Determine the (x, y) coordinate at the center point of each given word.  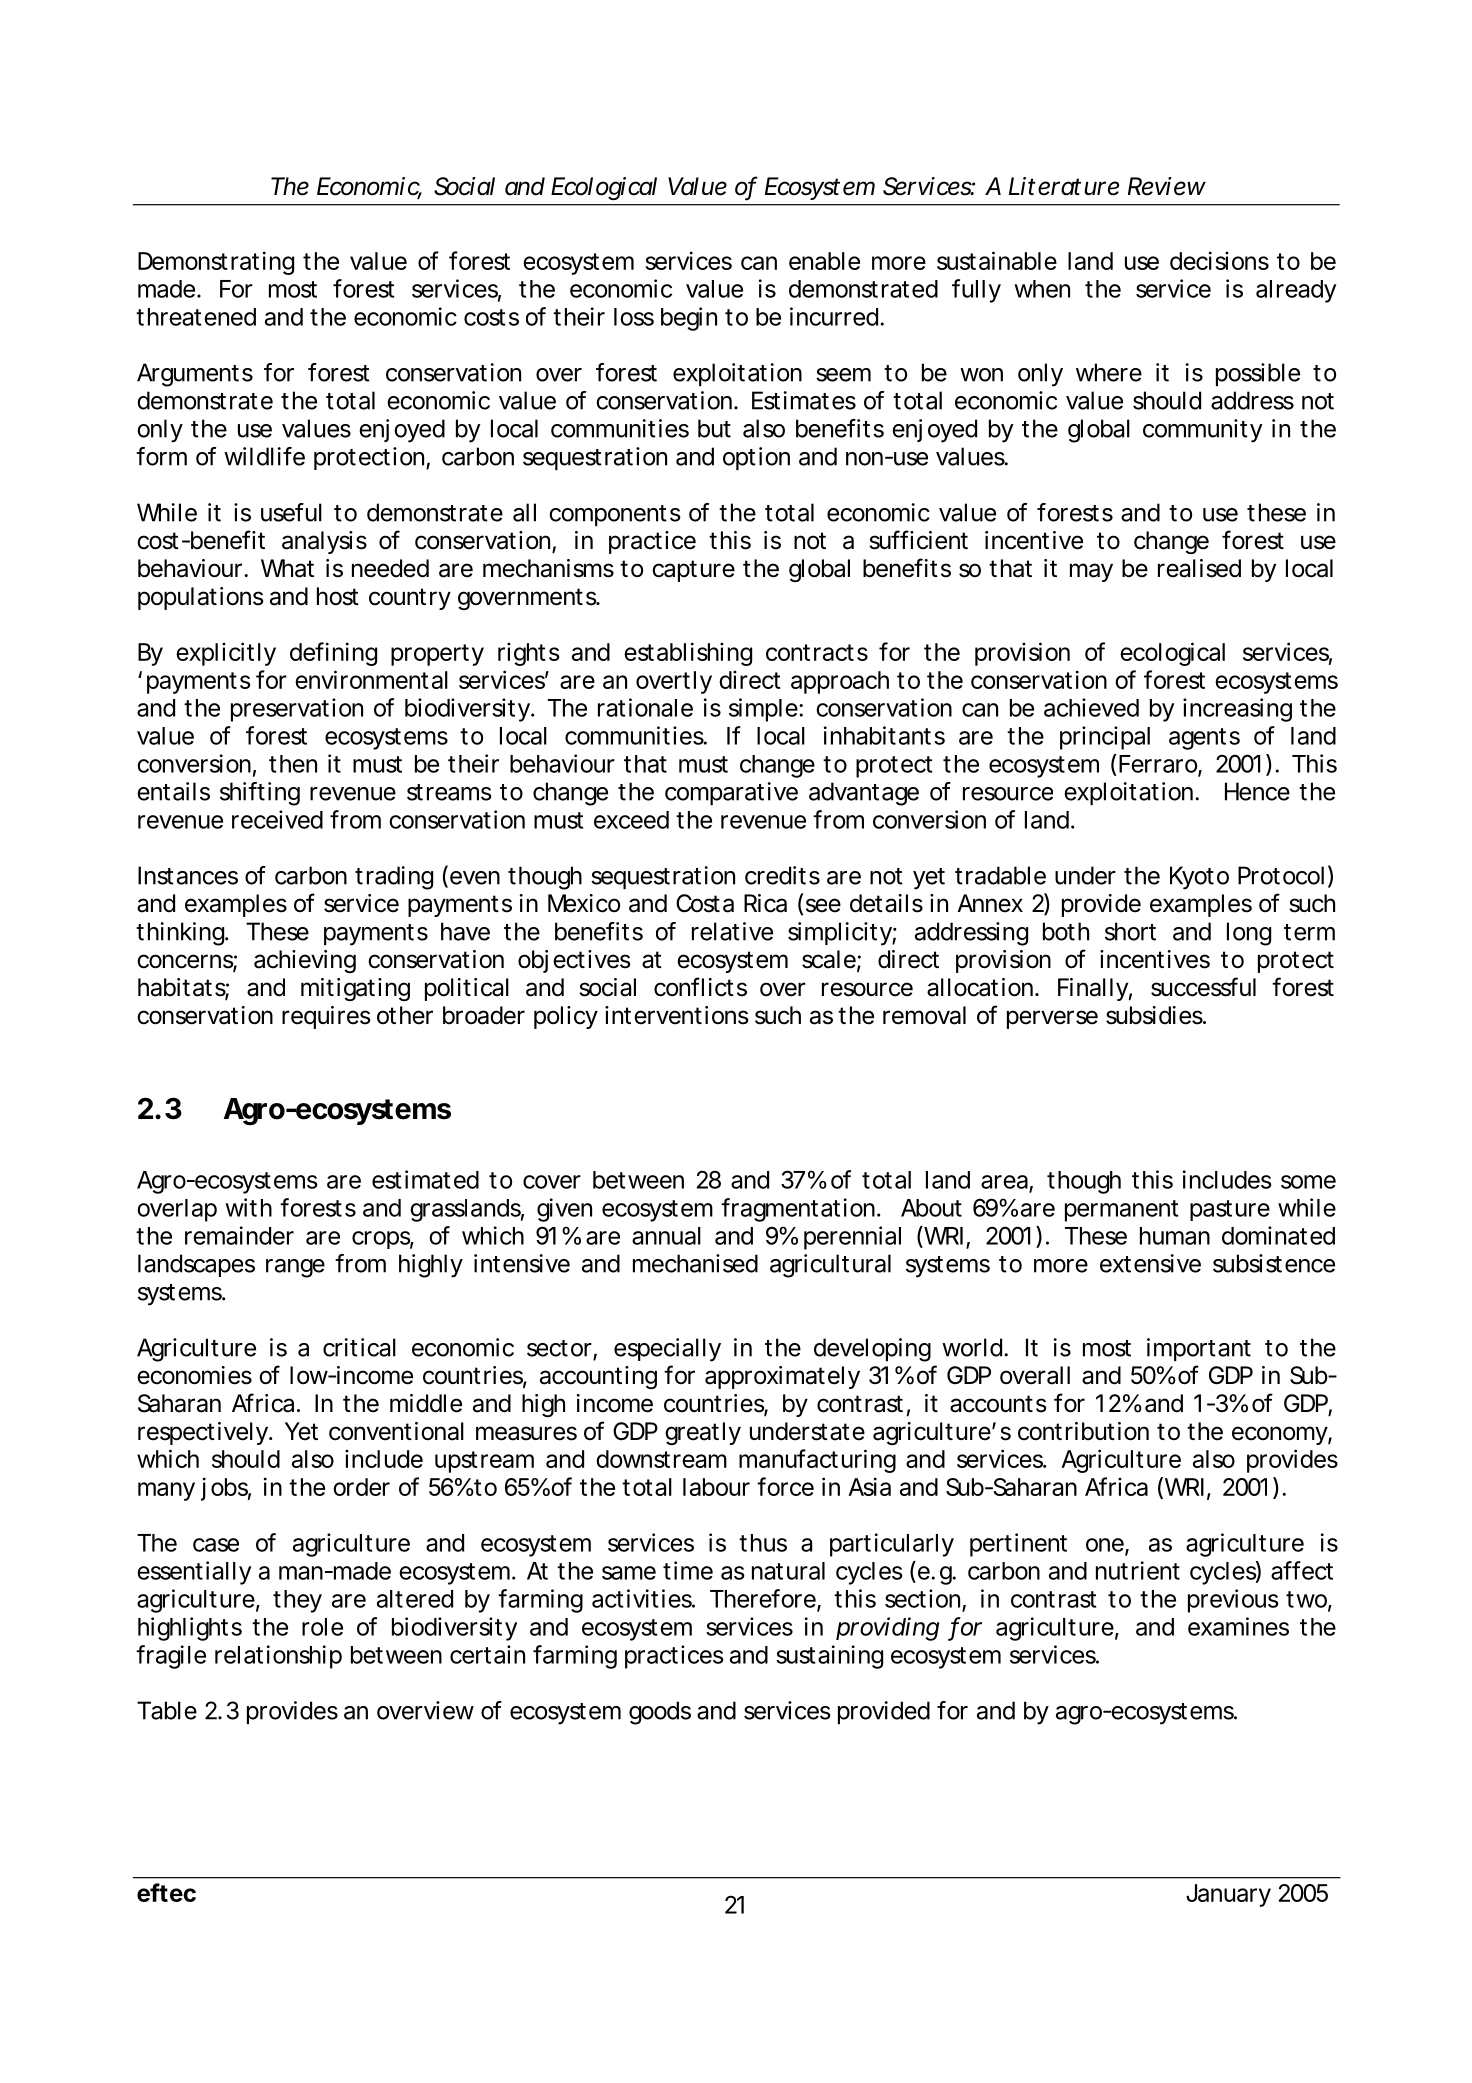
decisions (1219, 260)
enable (824, 261)
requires (326, 1017)
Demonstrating (216, 263)
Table (167, 1710)
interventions (677, 1015)
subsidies (1155, 1015)
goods (660, 1713)
